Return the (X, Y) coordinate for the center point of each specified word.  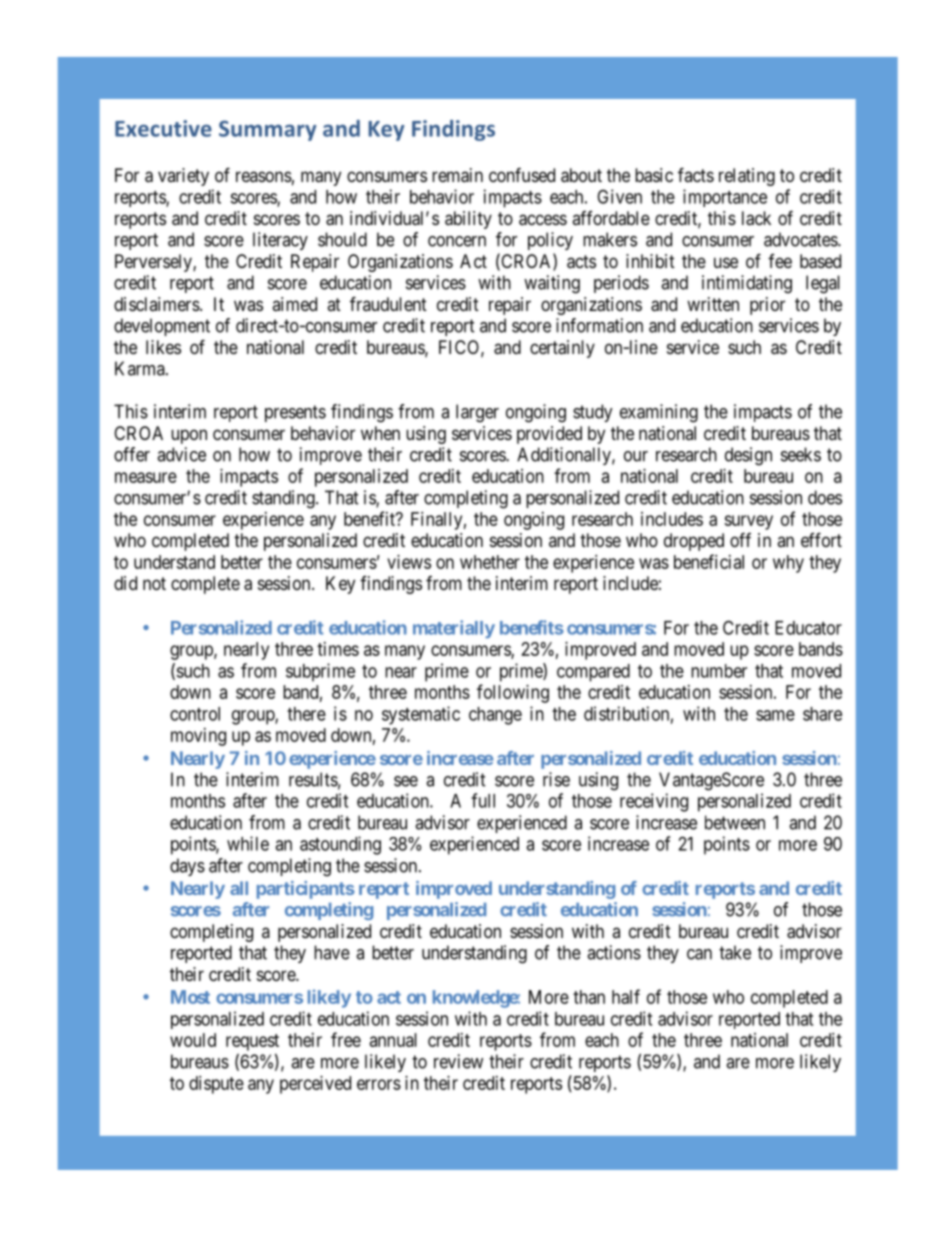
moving (198, 737)
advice (181, 454)
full (483, 800)
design (748, 456)
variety (183, 177)
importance (725, 198)
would (193, 1040)
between (735, 822)
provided (549, 435)
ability (468, 220)
